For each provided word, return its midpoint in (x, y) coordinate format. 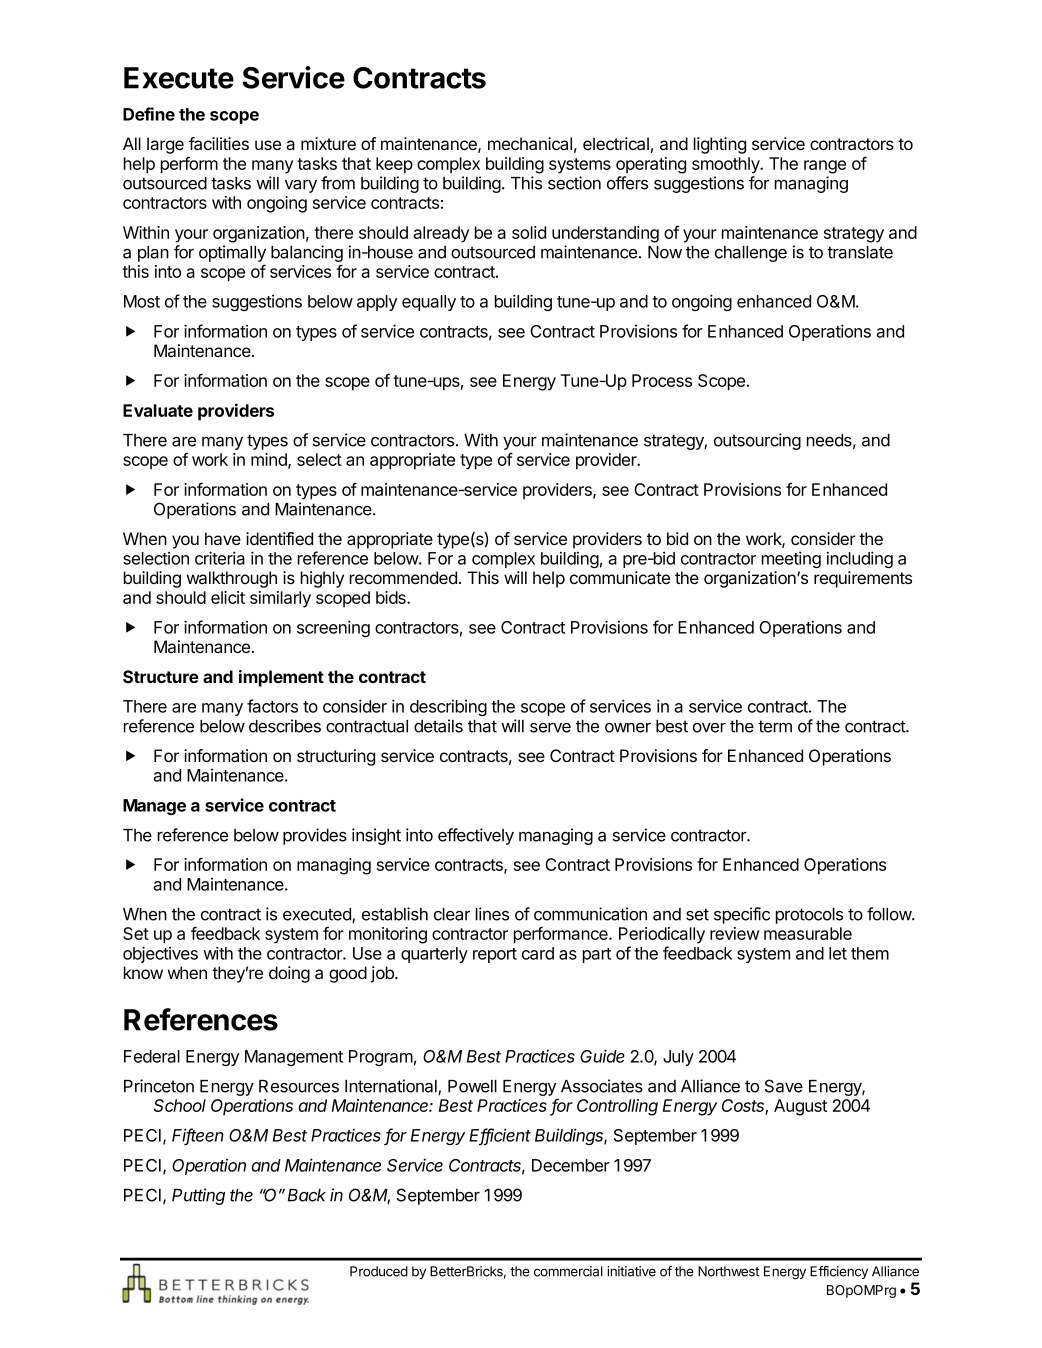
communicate (620, 578)
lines (492, 914)
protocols (809, 916)
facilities (219, 144)
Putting (198, 1196)
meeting (791, 559)
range (825, 167)
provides (315, 836)
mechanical (530, 144)
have (223, 538)
